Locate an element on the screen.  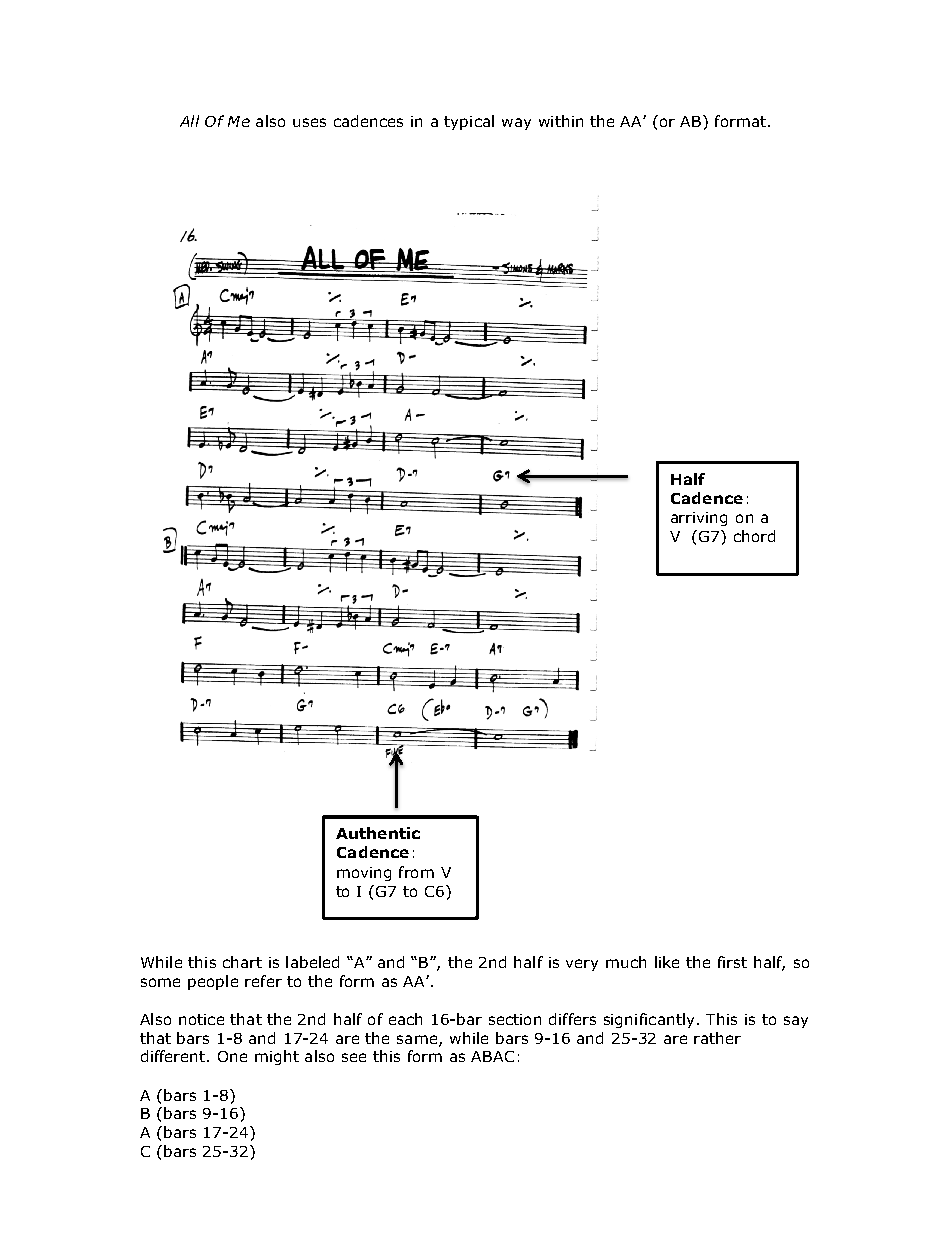
typical is located at coordinates (469, 122).
